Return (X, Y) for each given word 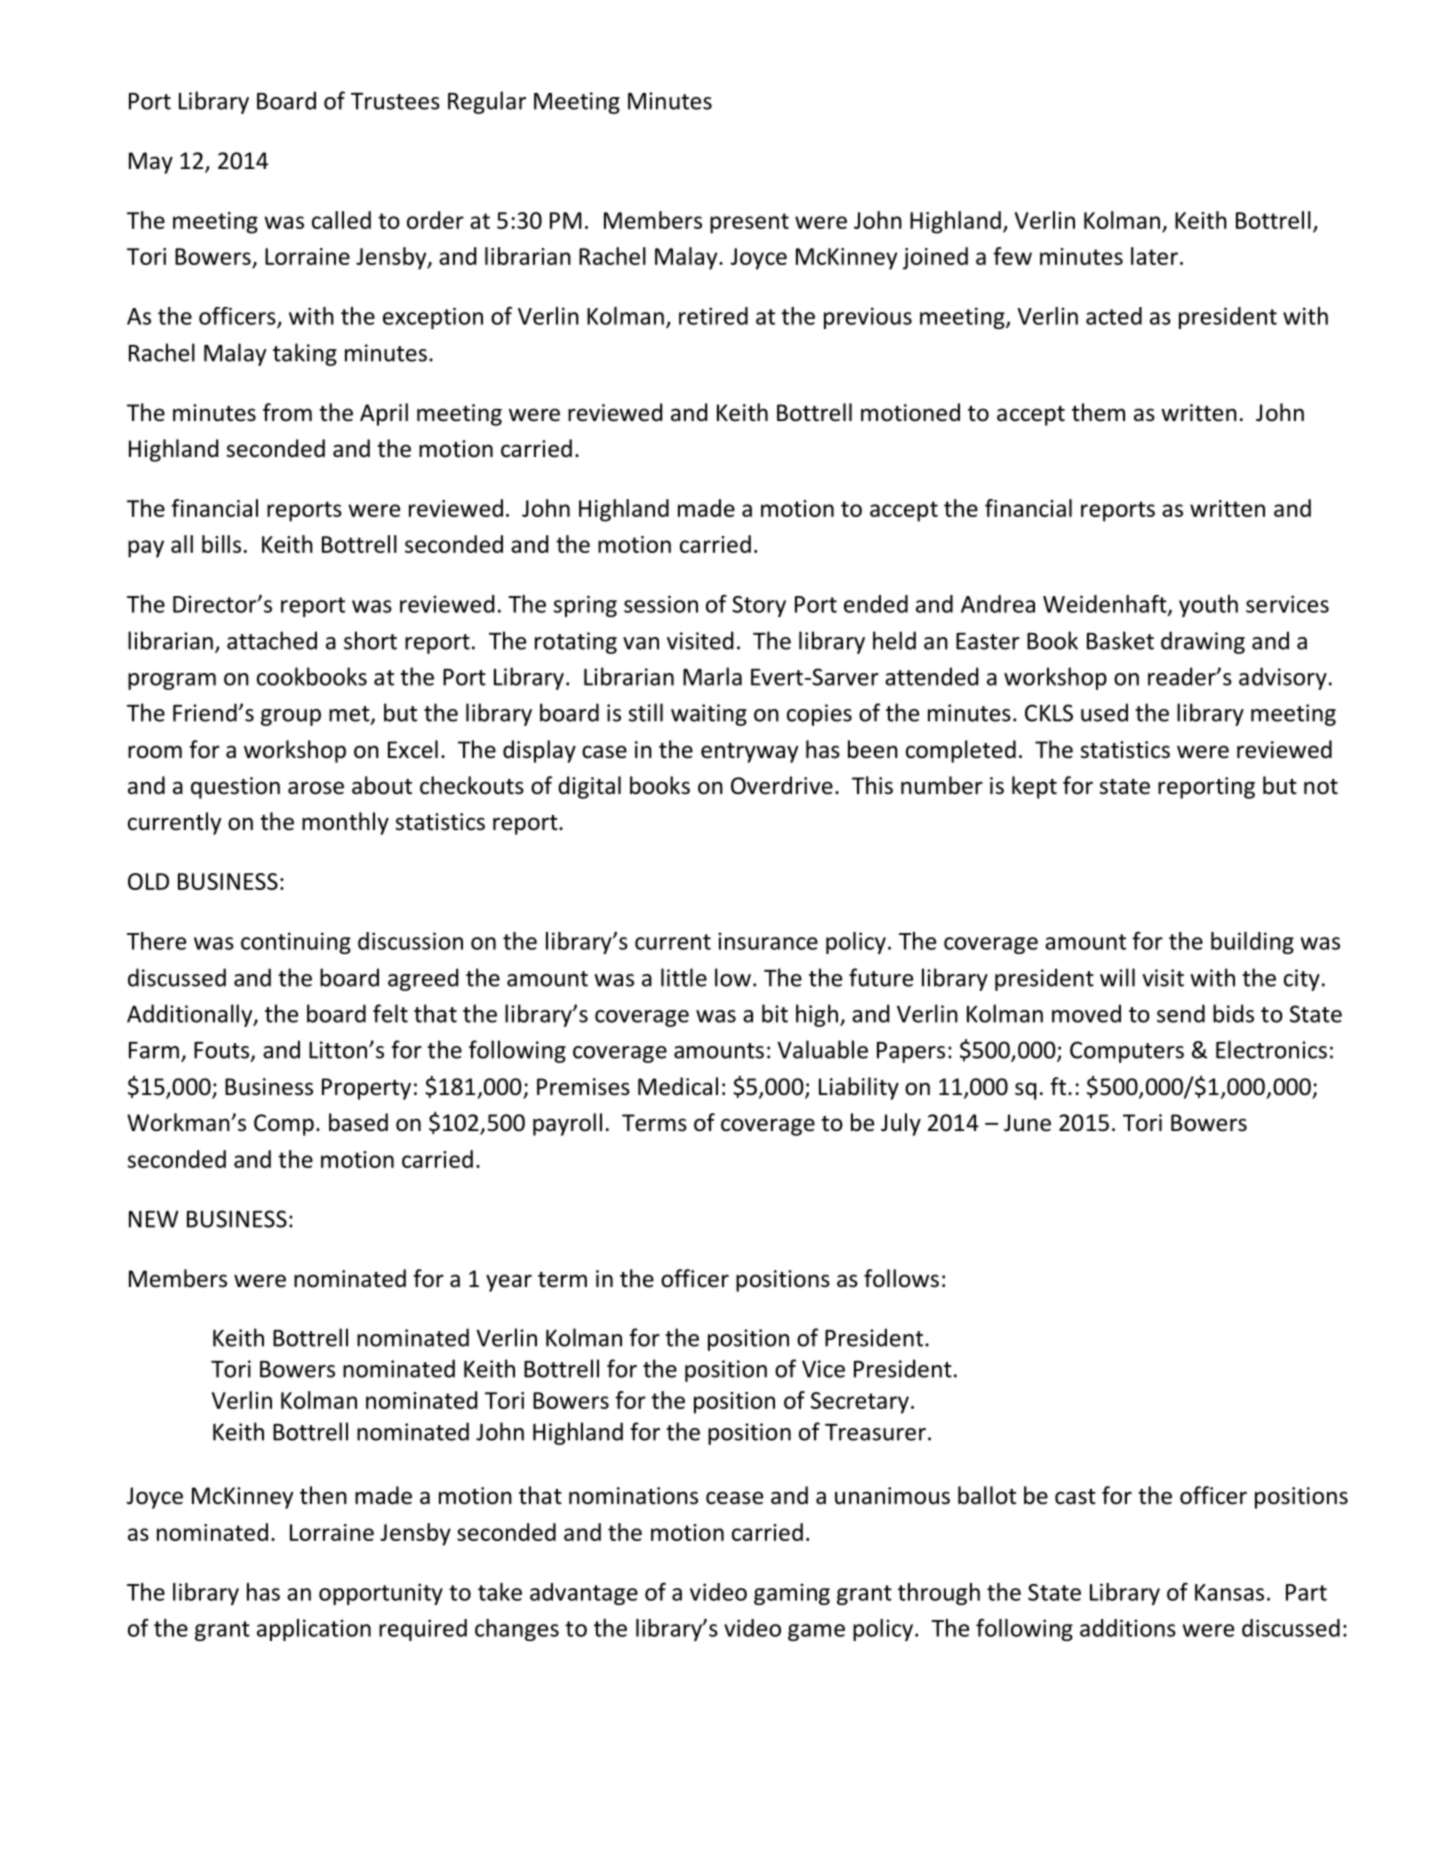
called (341, 220)
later (1154, 256)
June (1027, 1123)
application (314, 1630)
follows (901, 1278)
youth (1208, 606)
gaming (792, 1594)
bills (221, 544)
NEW (153, 1219)
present (749, 223)
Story (759, 606)
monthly (345, 823)
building (1252, 943)
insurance (768, 941)
